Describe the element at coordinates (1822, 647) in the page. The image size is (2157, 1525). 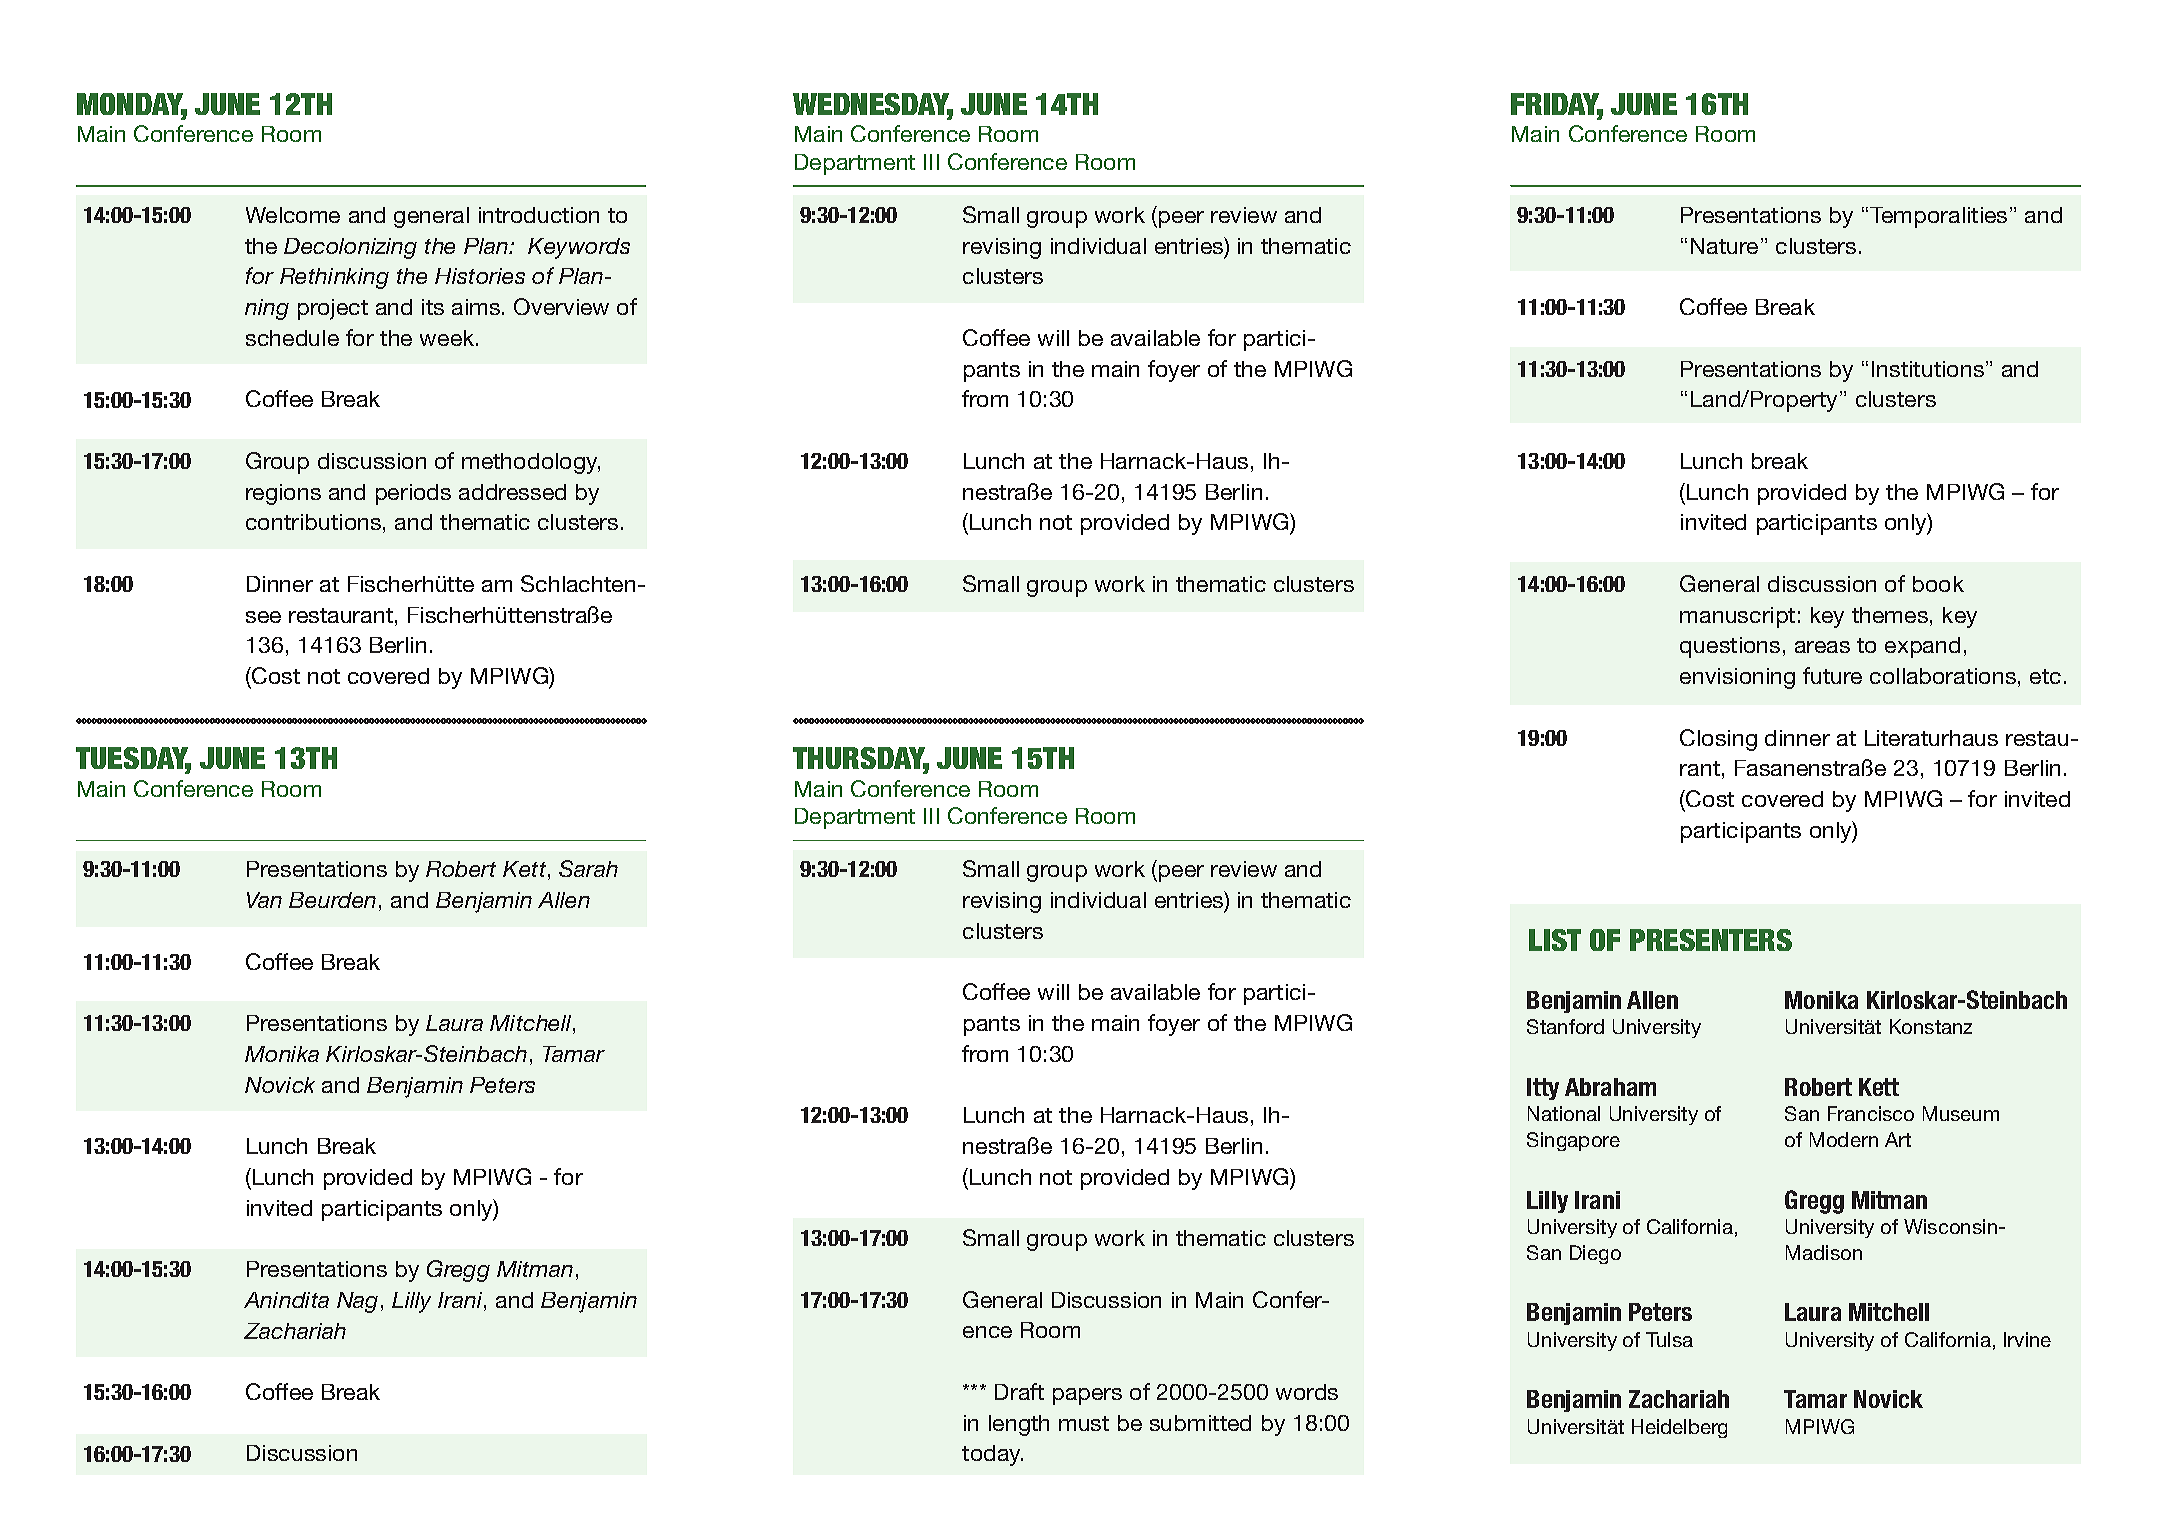
I see `areas` at that location.
